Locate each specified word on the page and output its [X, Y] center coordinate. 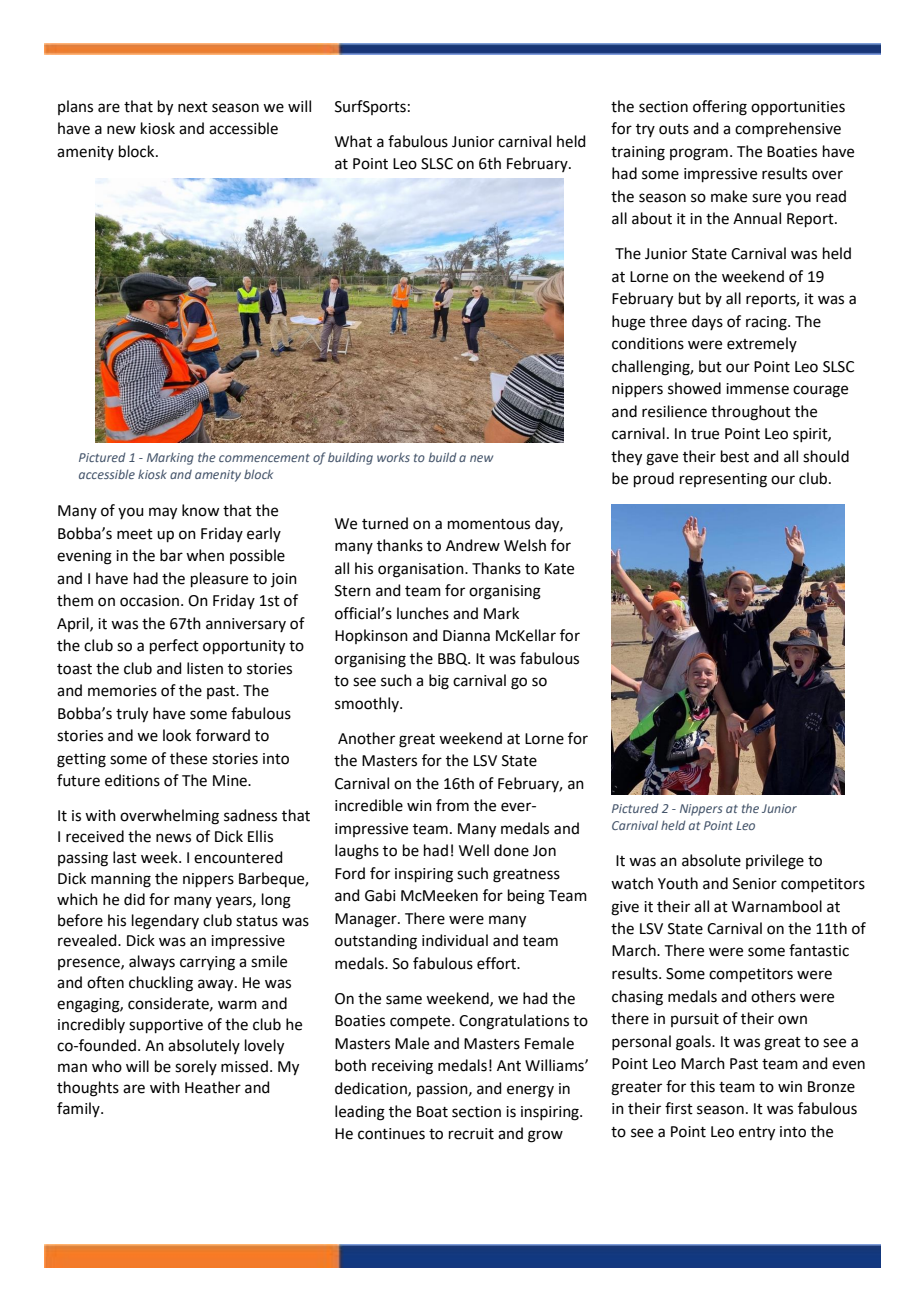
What [353, 141]
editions [132, 780]
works [393, 457]
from [452, 805]
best [735, 456]
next [193, 107]
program [699, 154]
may [163, 513]
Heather [213, 1087]
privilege [775, 862]
